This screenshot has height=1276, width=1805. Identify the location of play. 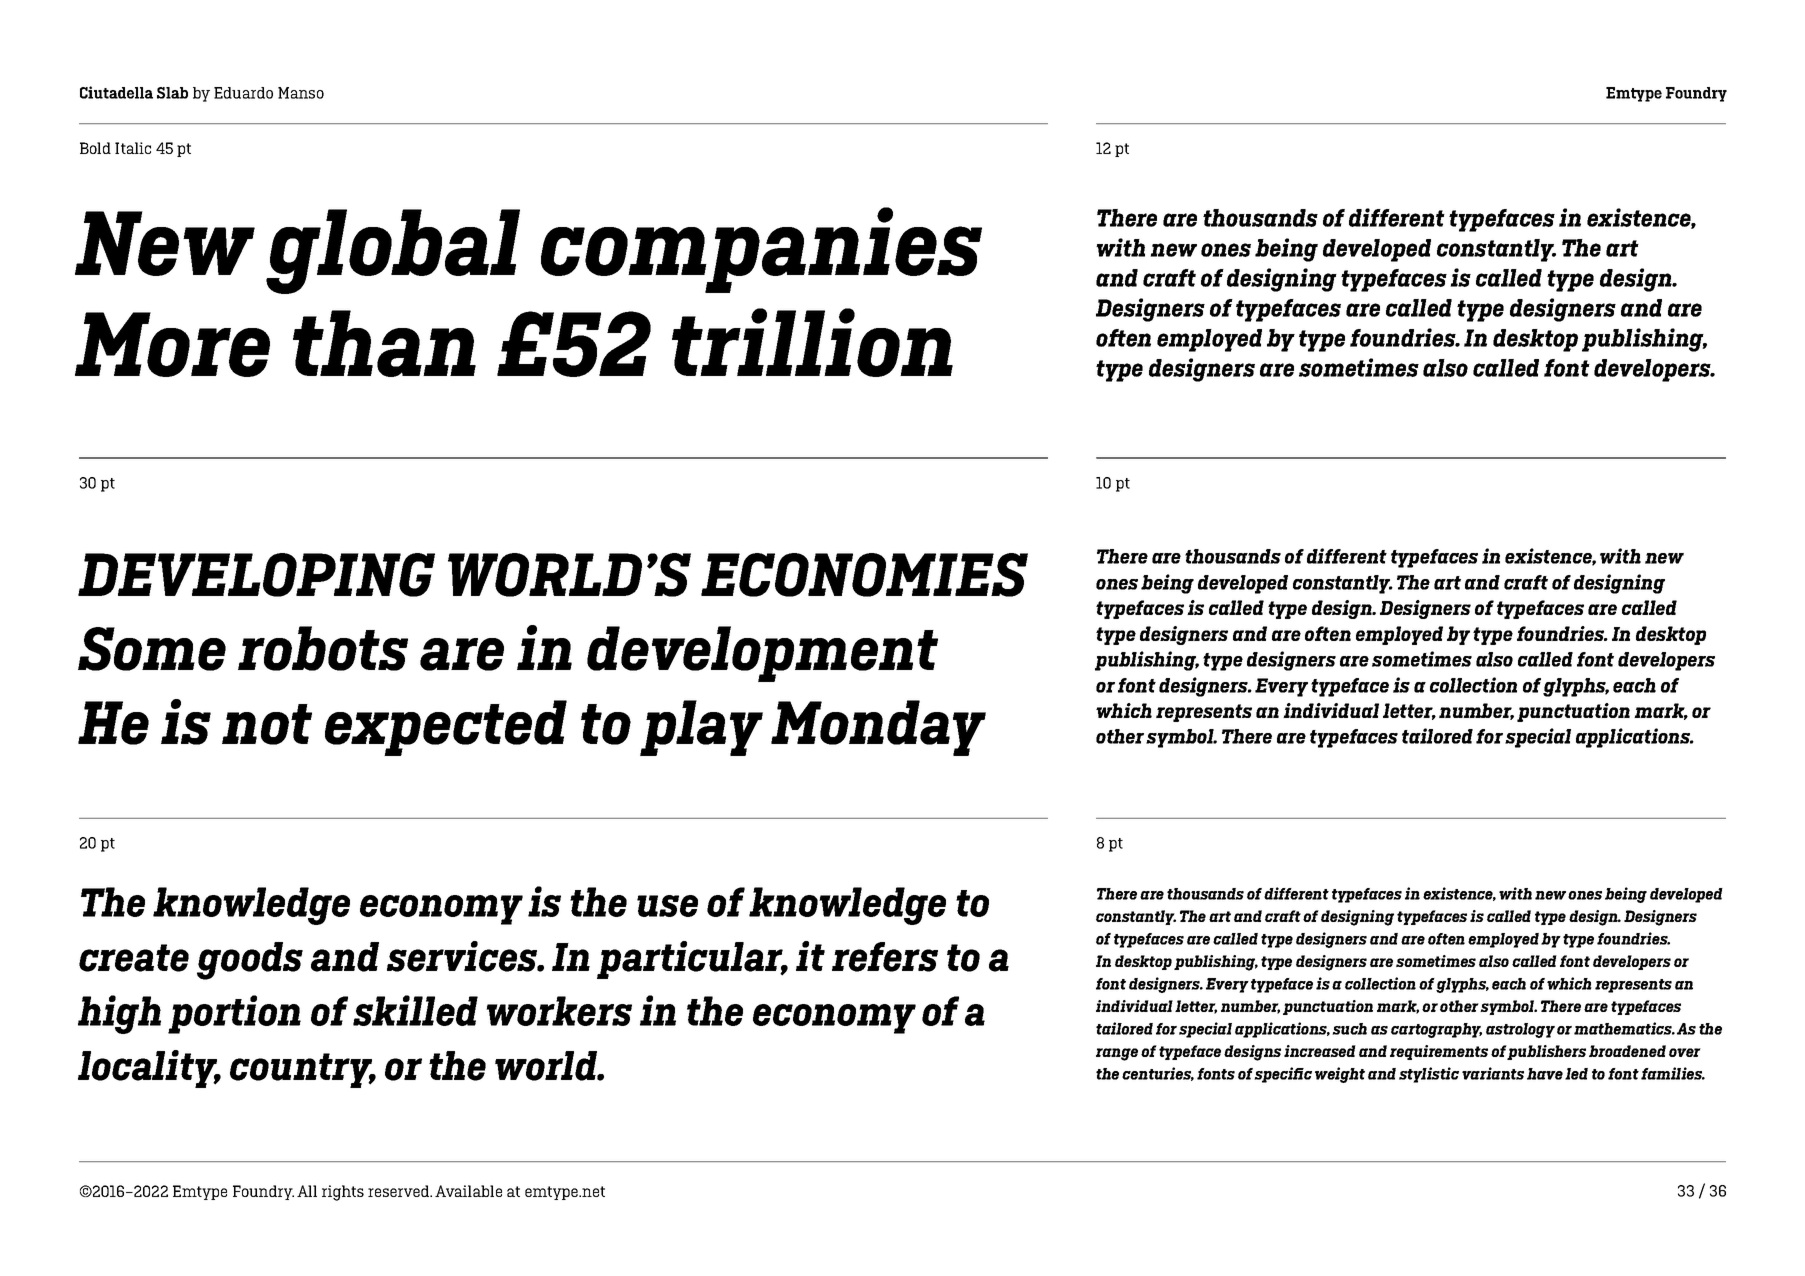
(701, 728).
